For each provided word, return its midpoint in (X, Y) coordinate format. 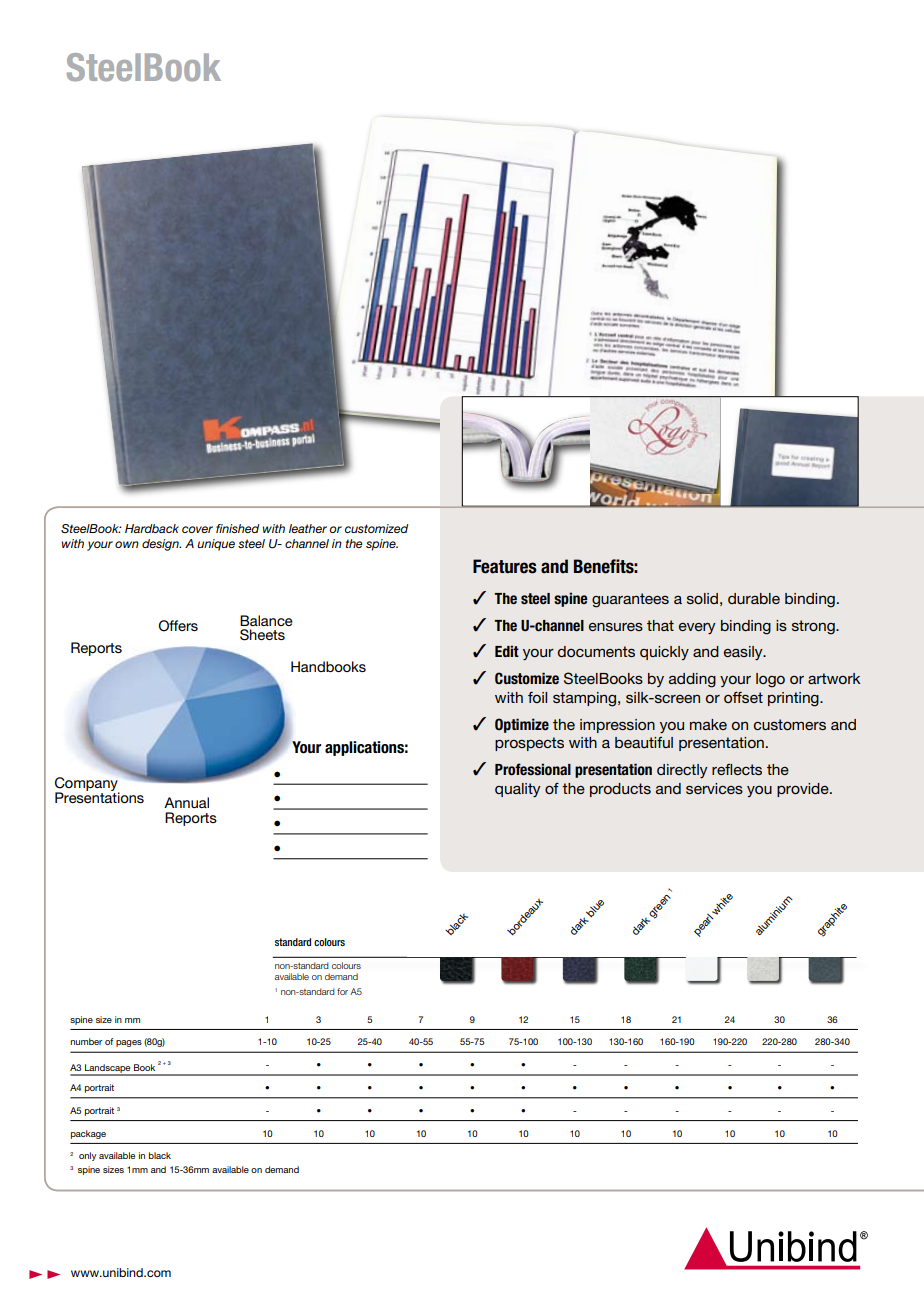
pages (129, 1043)
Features (505, 566)
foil (537, 697)
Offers (178, 626)
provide (804, 790)
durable (754, 598)
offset (743, 697)
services (714, 788)
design (161, 545)
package (88, 1134)
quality (518, 790)
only (87, 1156)
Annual (186, 802)
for (342, 991)
